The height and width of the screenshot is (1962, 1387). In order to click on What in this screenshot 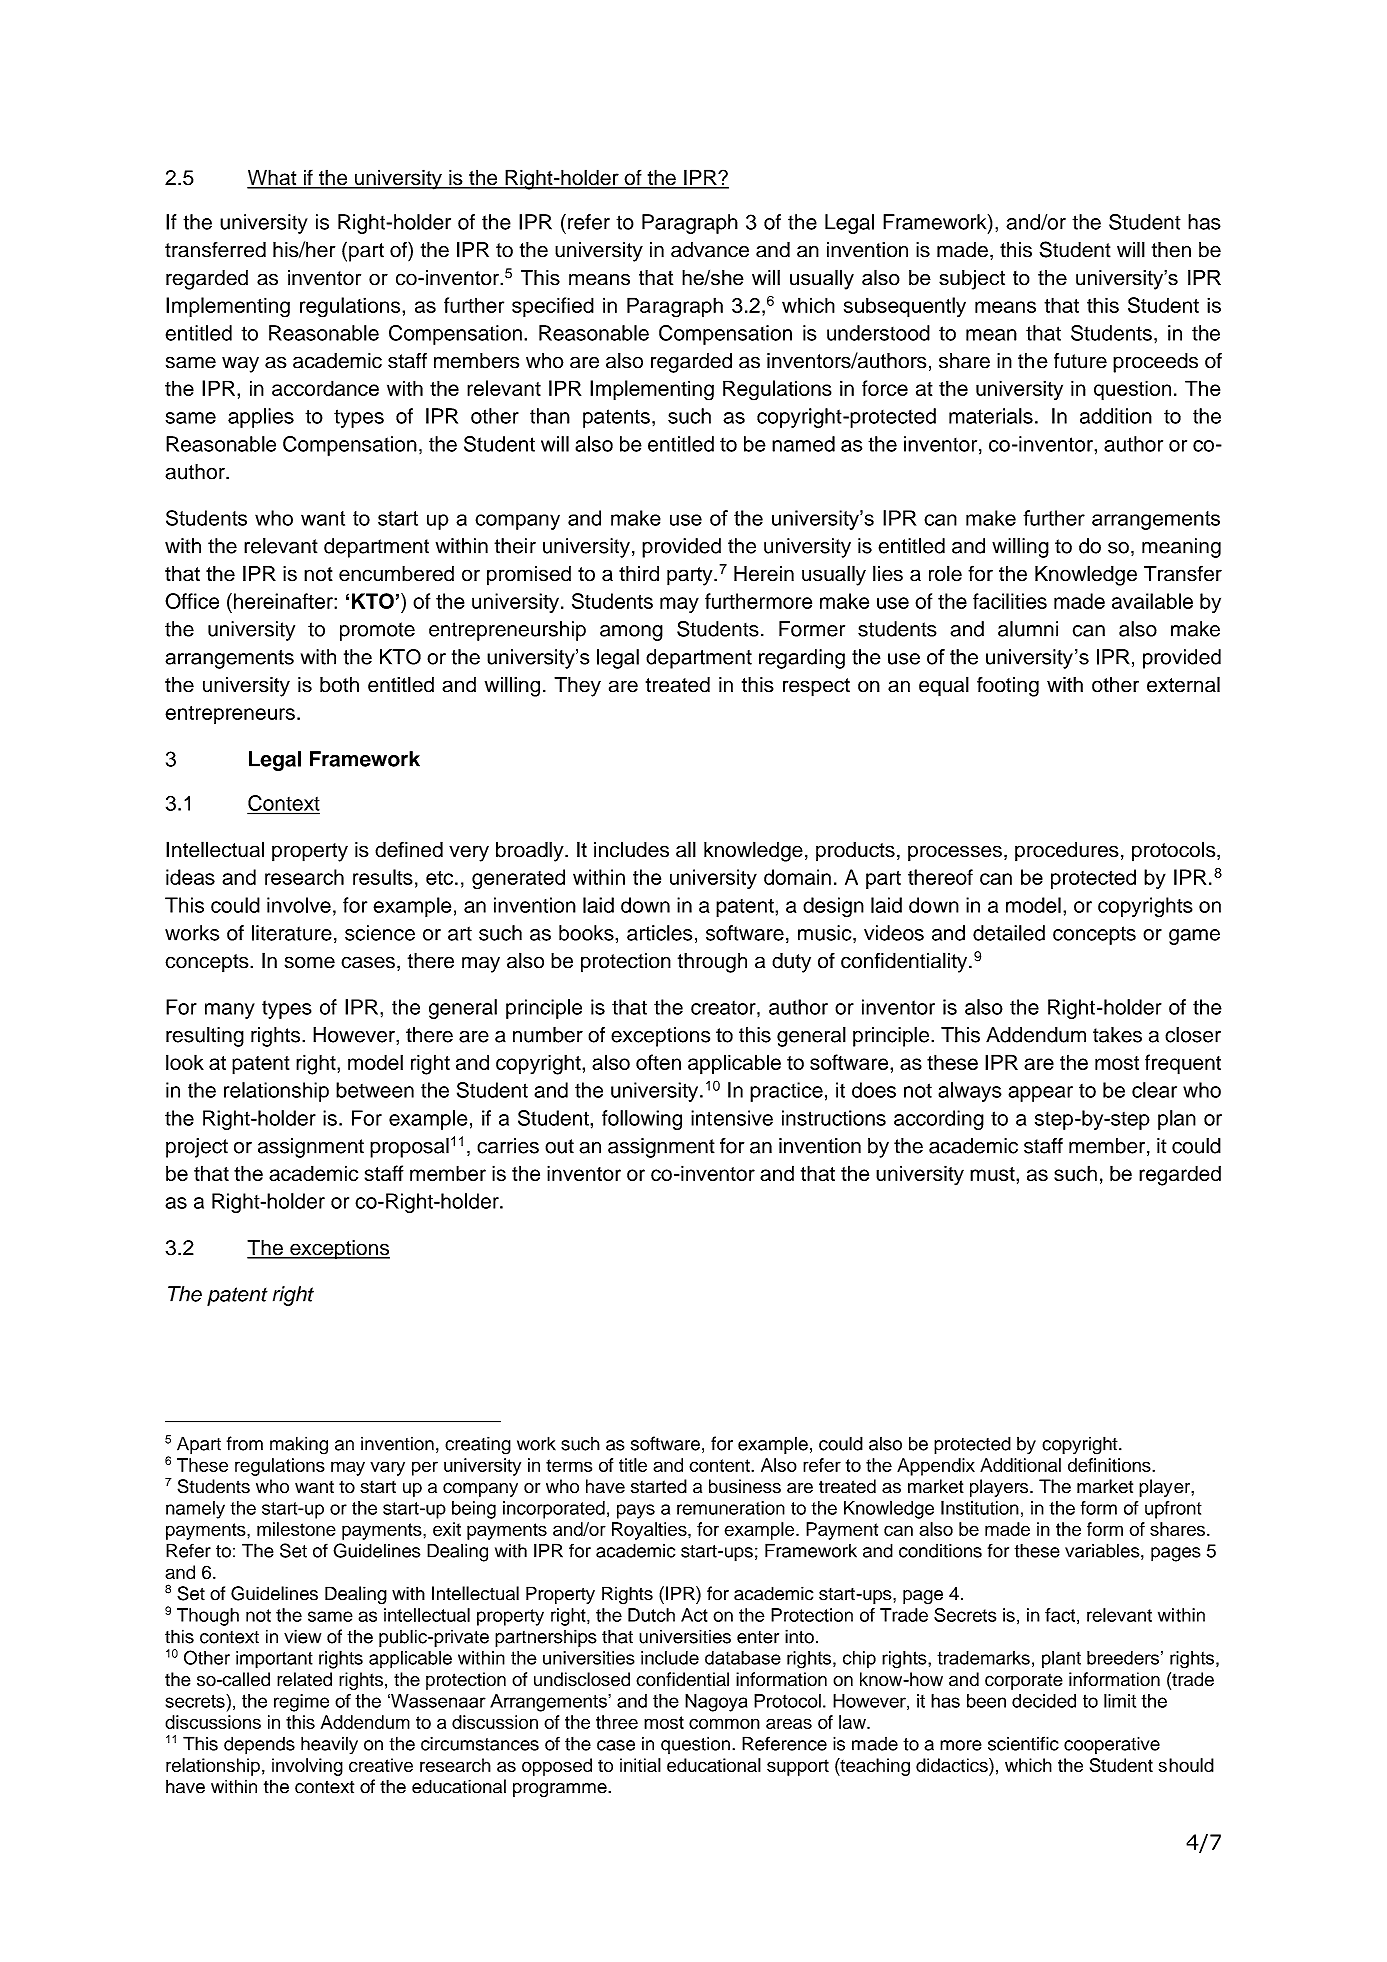, I will do `click(273, 178)`.
